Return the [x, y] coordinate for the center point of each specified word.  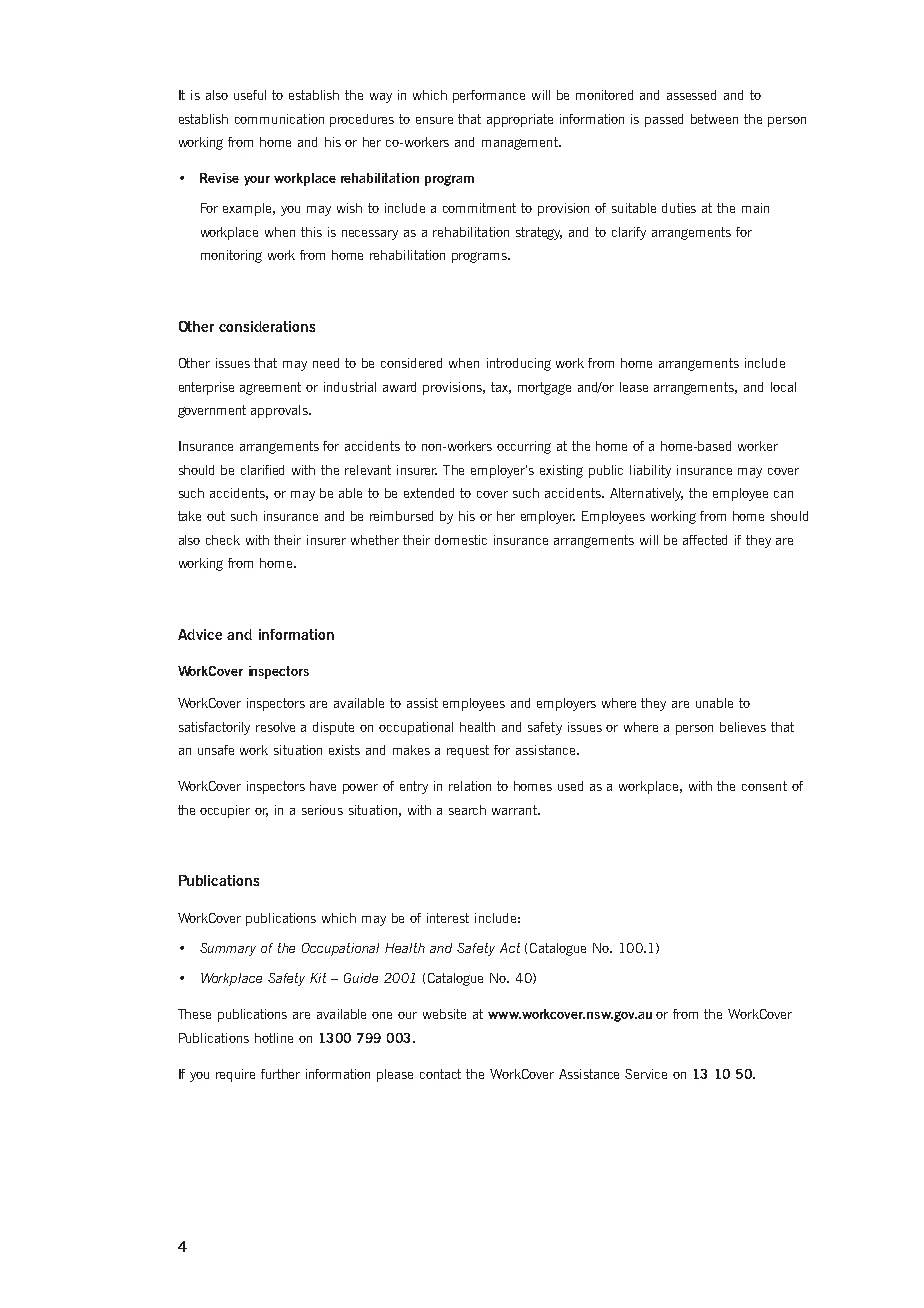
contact [440, 1074]
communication [279, 119]
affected [705, 540]
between [714, 119]
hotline [274, 1038]
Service [646, 1074]
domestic [461, 540]
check [223, 540]
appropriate [520, 120]
